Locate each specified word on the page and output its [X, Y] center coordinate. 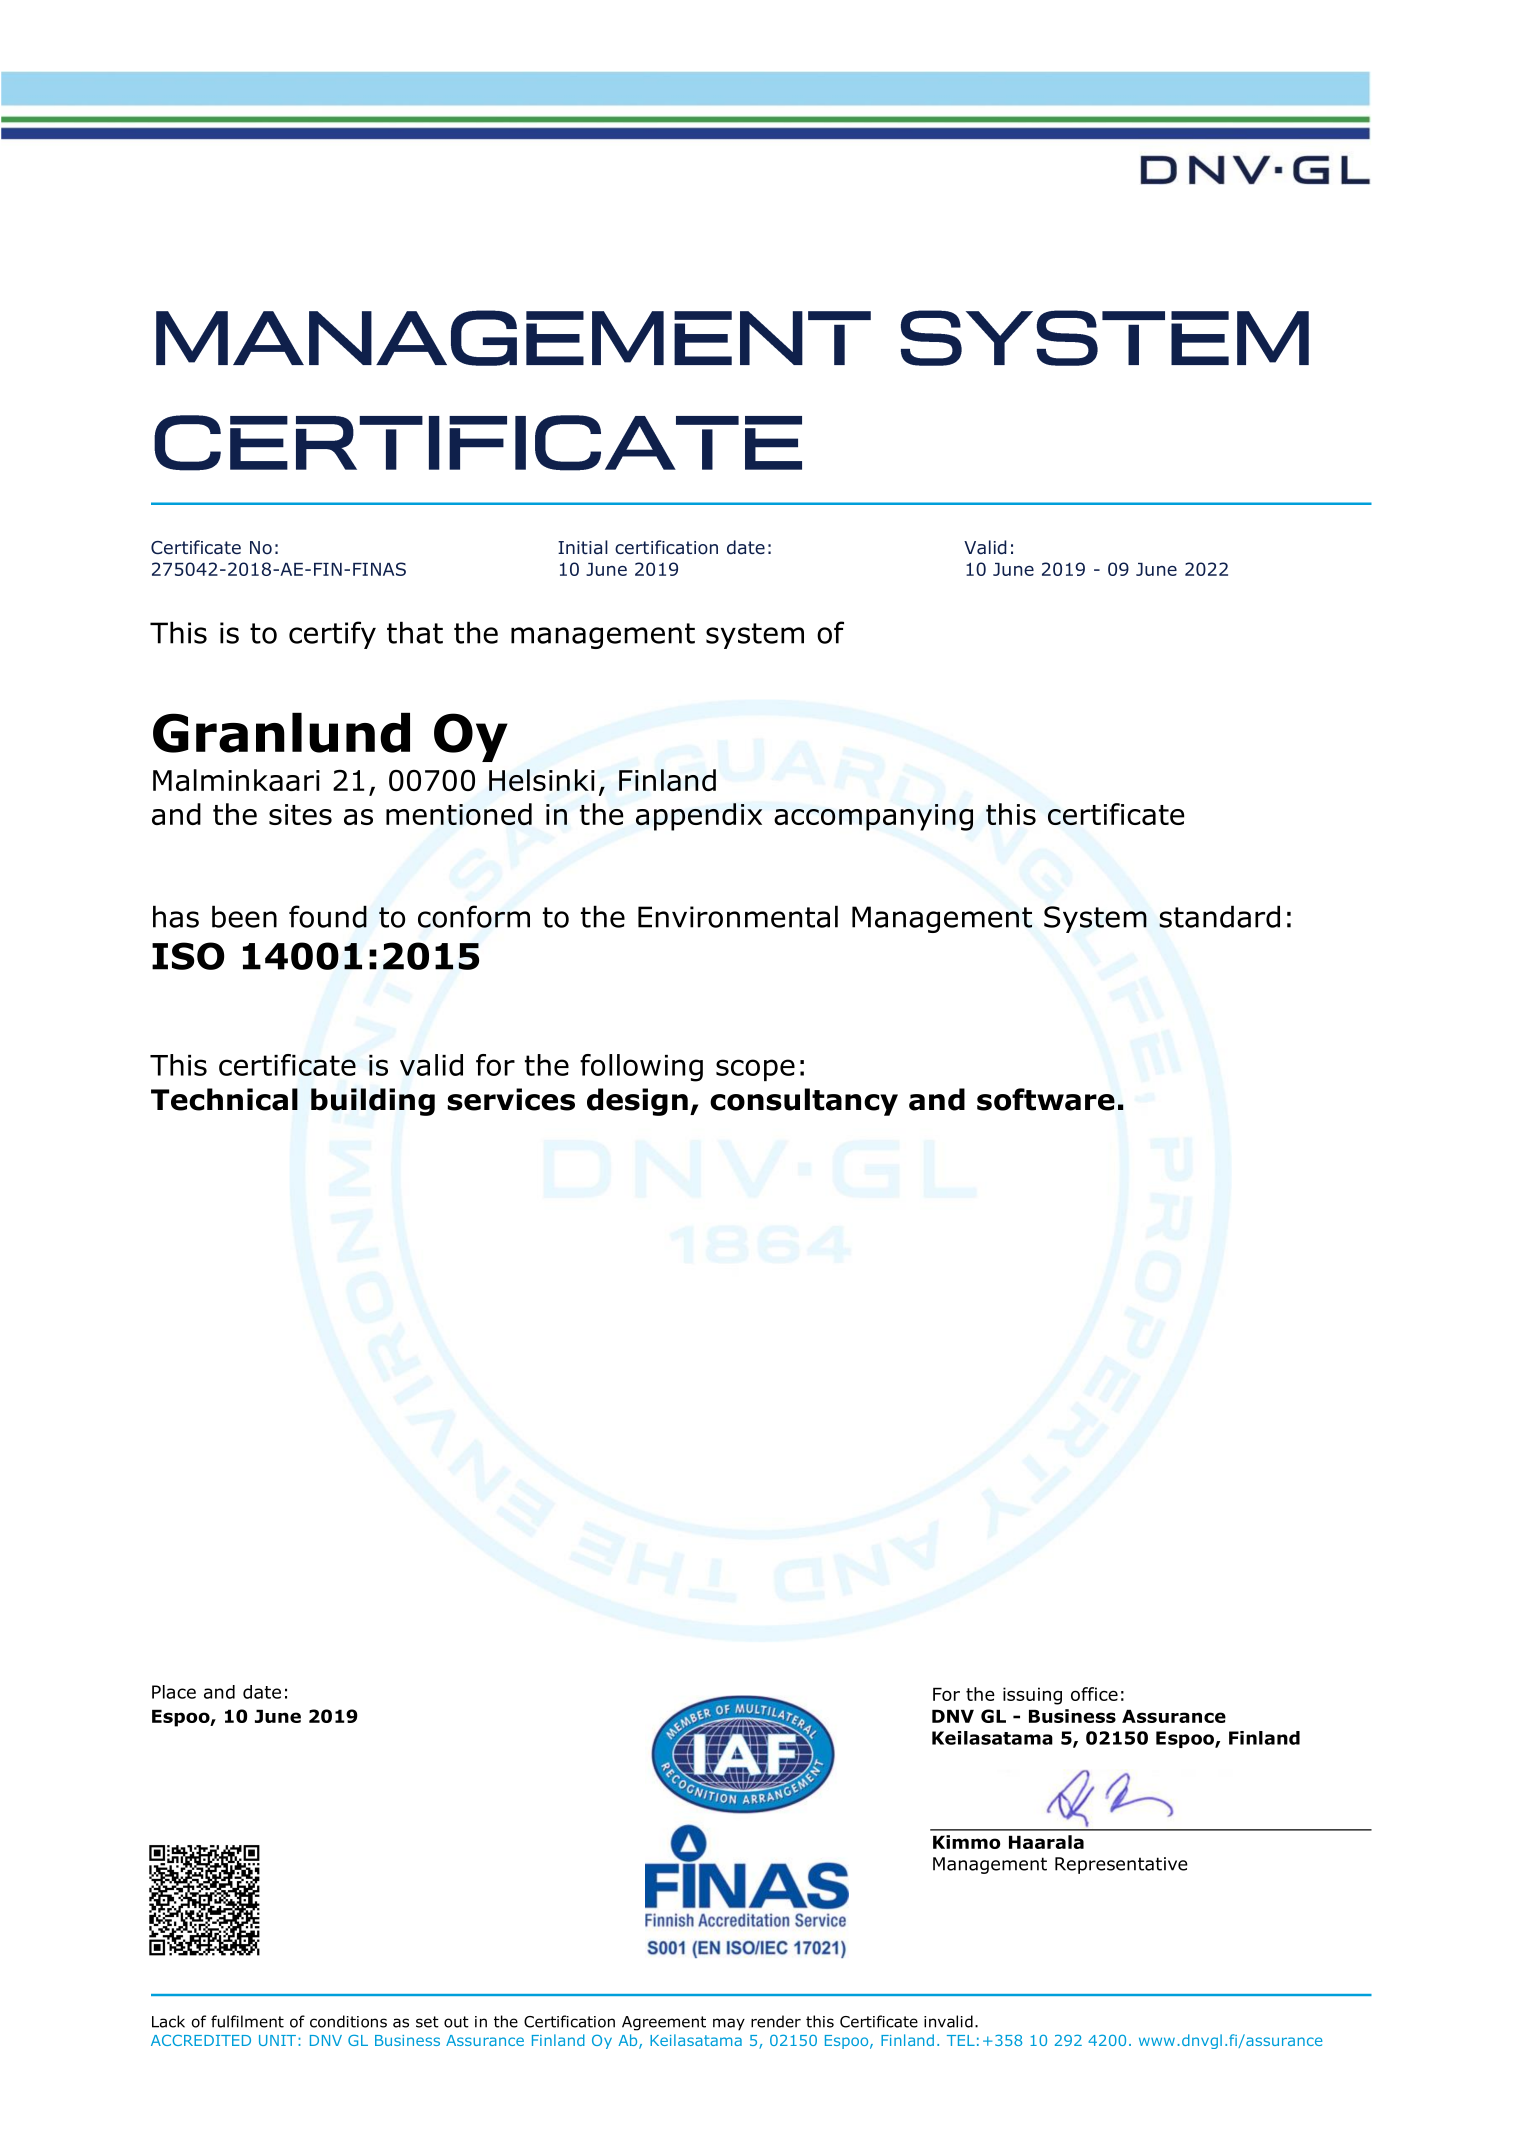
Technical [224, 1099]
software [1046, 1099]
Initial [583, 547]
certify [332, 635]
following [641, 1068]
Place [174, 1692]
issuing [1032, 1696]
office [1094, 1694]
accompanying [873, 817]
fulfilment [247, 2021]
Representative [1121, 1865]
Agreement [664, 2023]
